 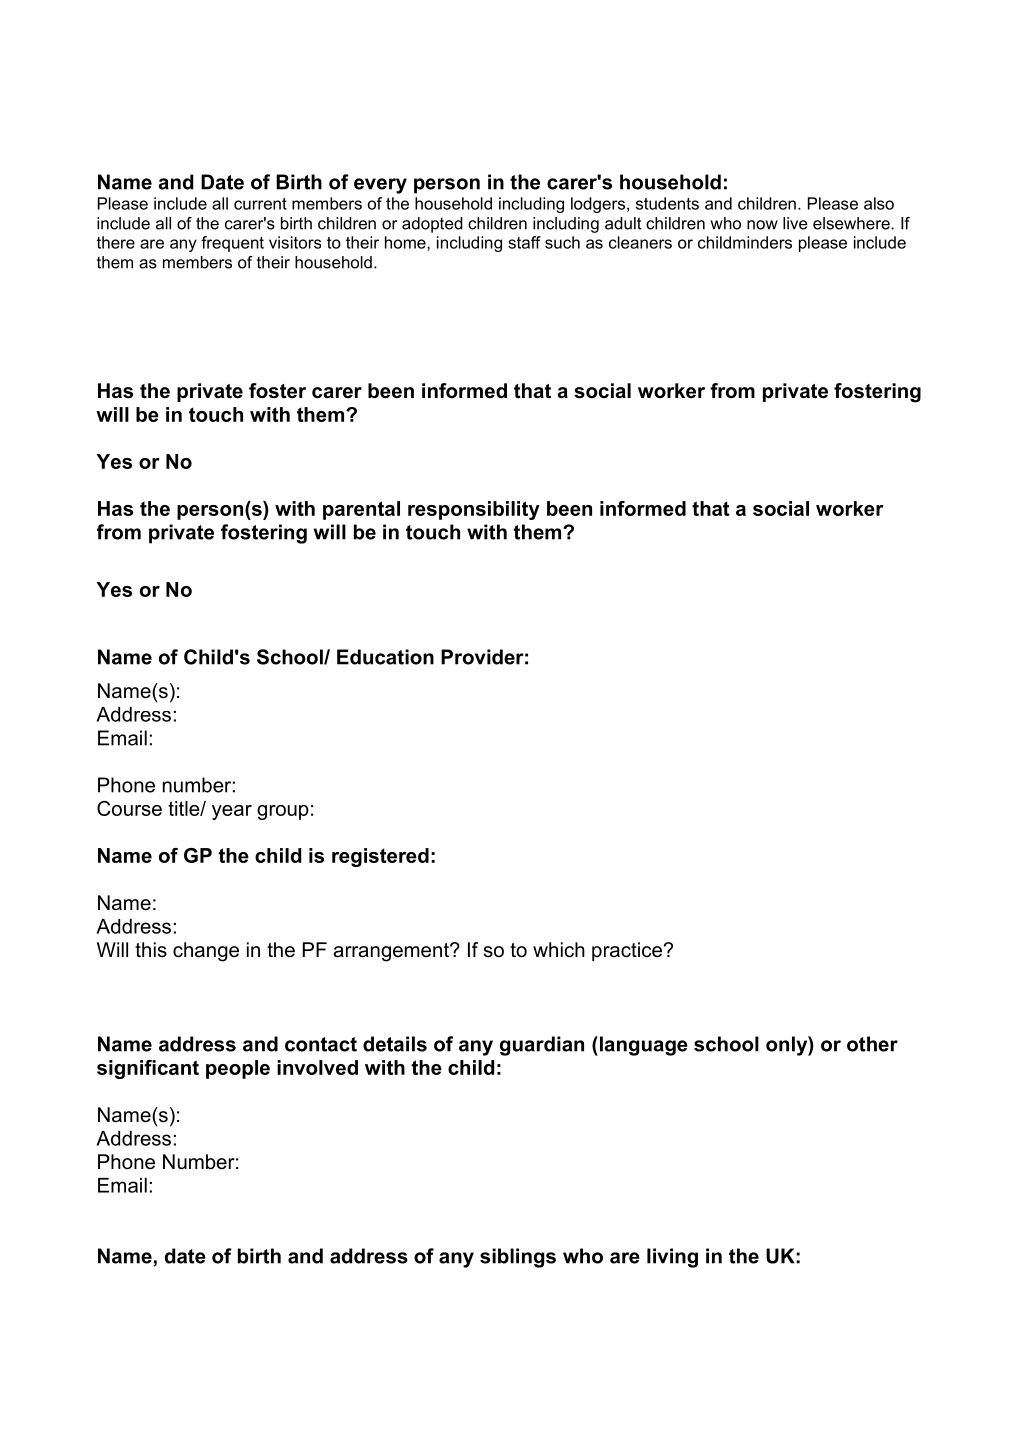 I want to click on staff, so click(x=524, y=242).
